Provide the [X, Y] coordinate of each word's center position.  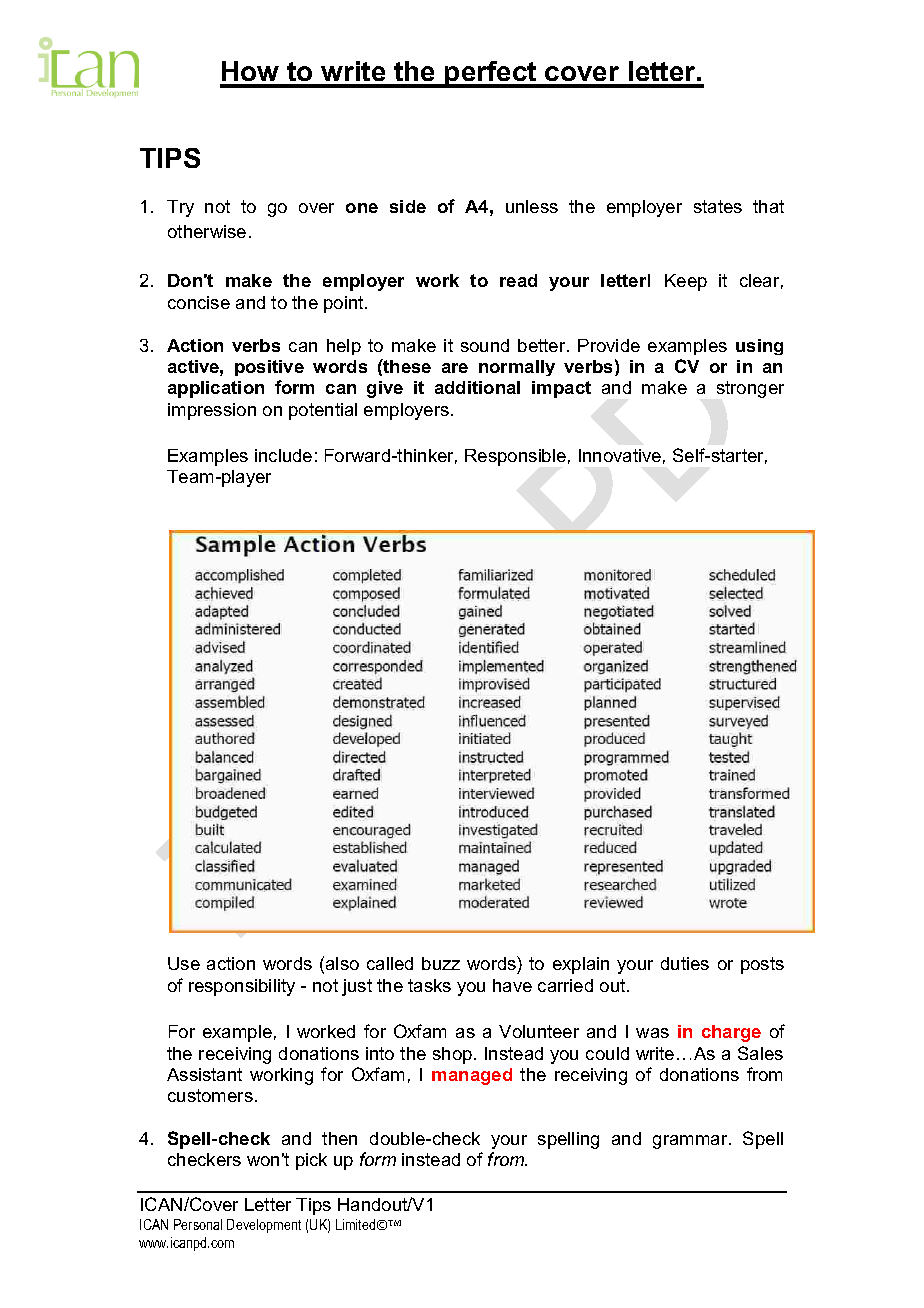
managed [472, 1076]
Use [184, 963]
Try [180, 208]
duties [685, 963]
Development [264, 1226]
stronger [750, 389]
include [283, 455]
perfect [491, 74]
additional [477, 387]
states [718, 206]
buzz [441, 963]
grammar [691, 1142]
